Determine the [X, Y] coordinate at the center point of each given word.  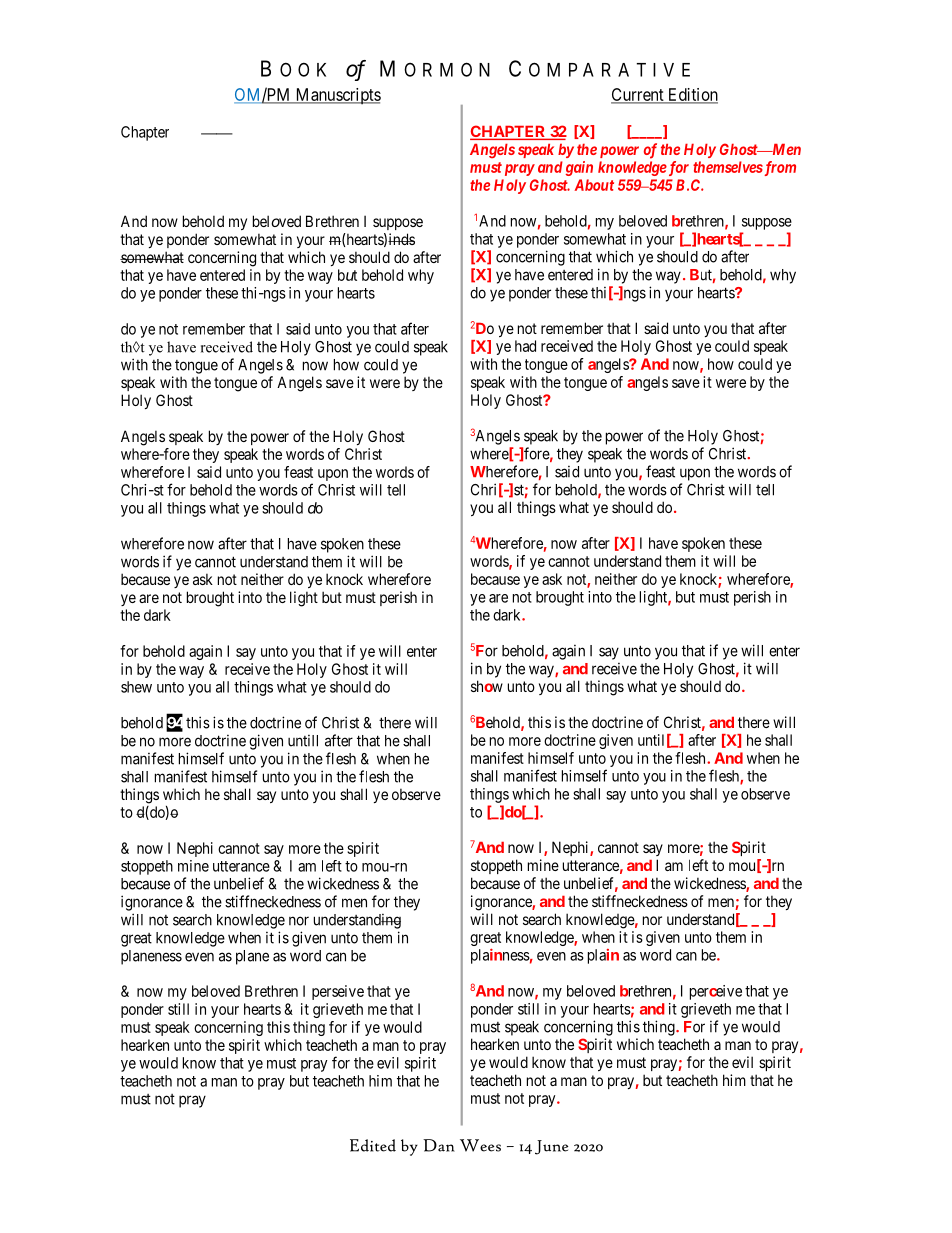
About [594, 185]
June [551, 1147]
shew [136, 687]
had [525, 346]
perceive [716, 992]
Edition [692, 95]
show [487, 686]
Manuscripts [337, 96]
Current [638, 95]
